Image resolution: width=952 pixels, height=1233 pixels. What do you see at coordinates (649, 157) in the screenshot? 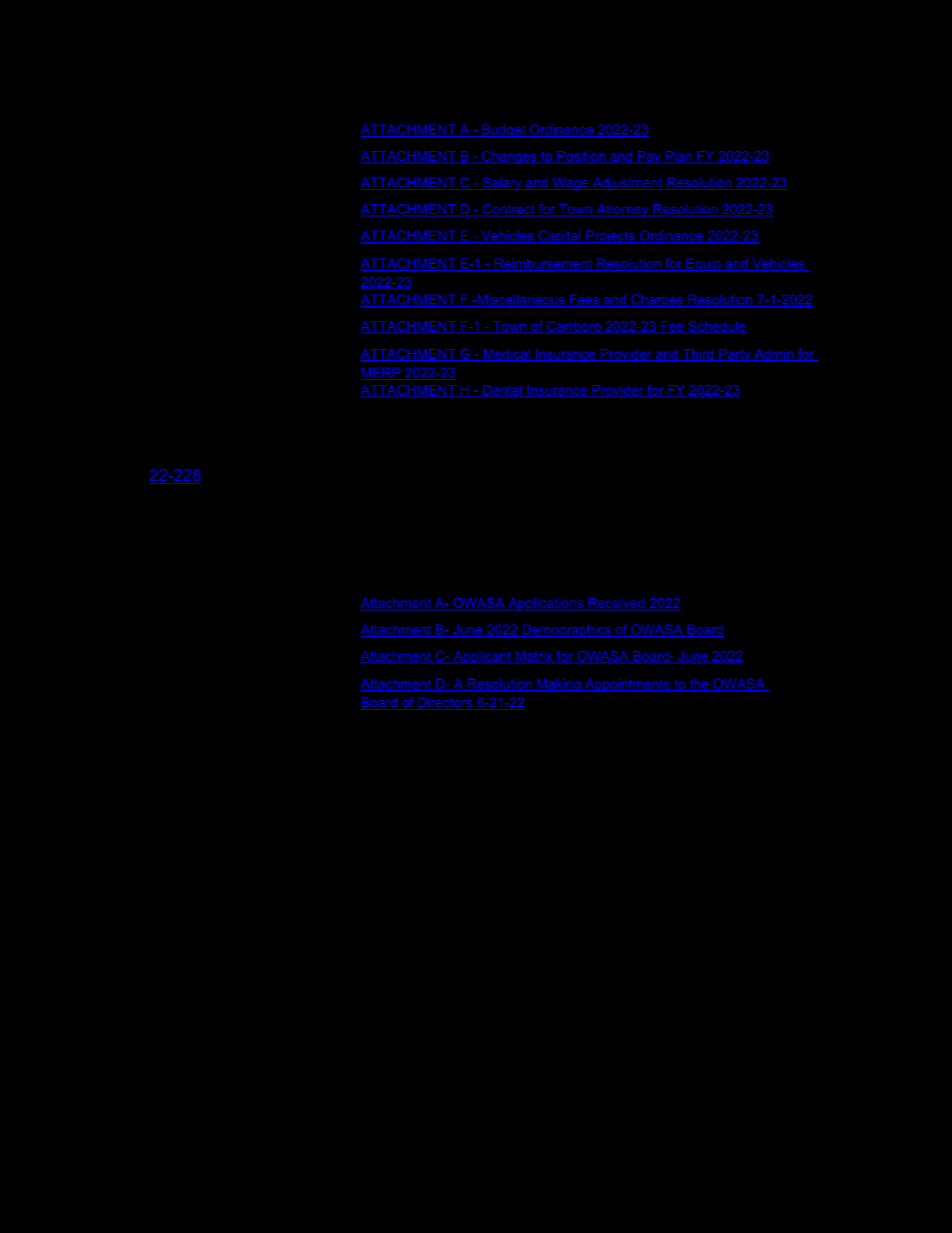
I see `Pay` at bounding box center [649, 157].
